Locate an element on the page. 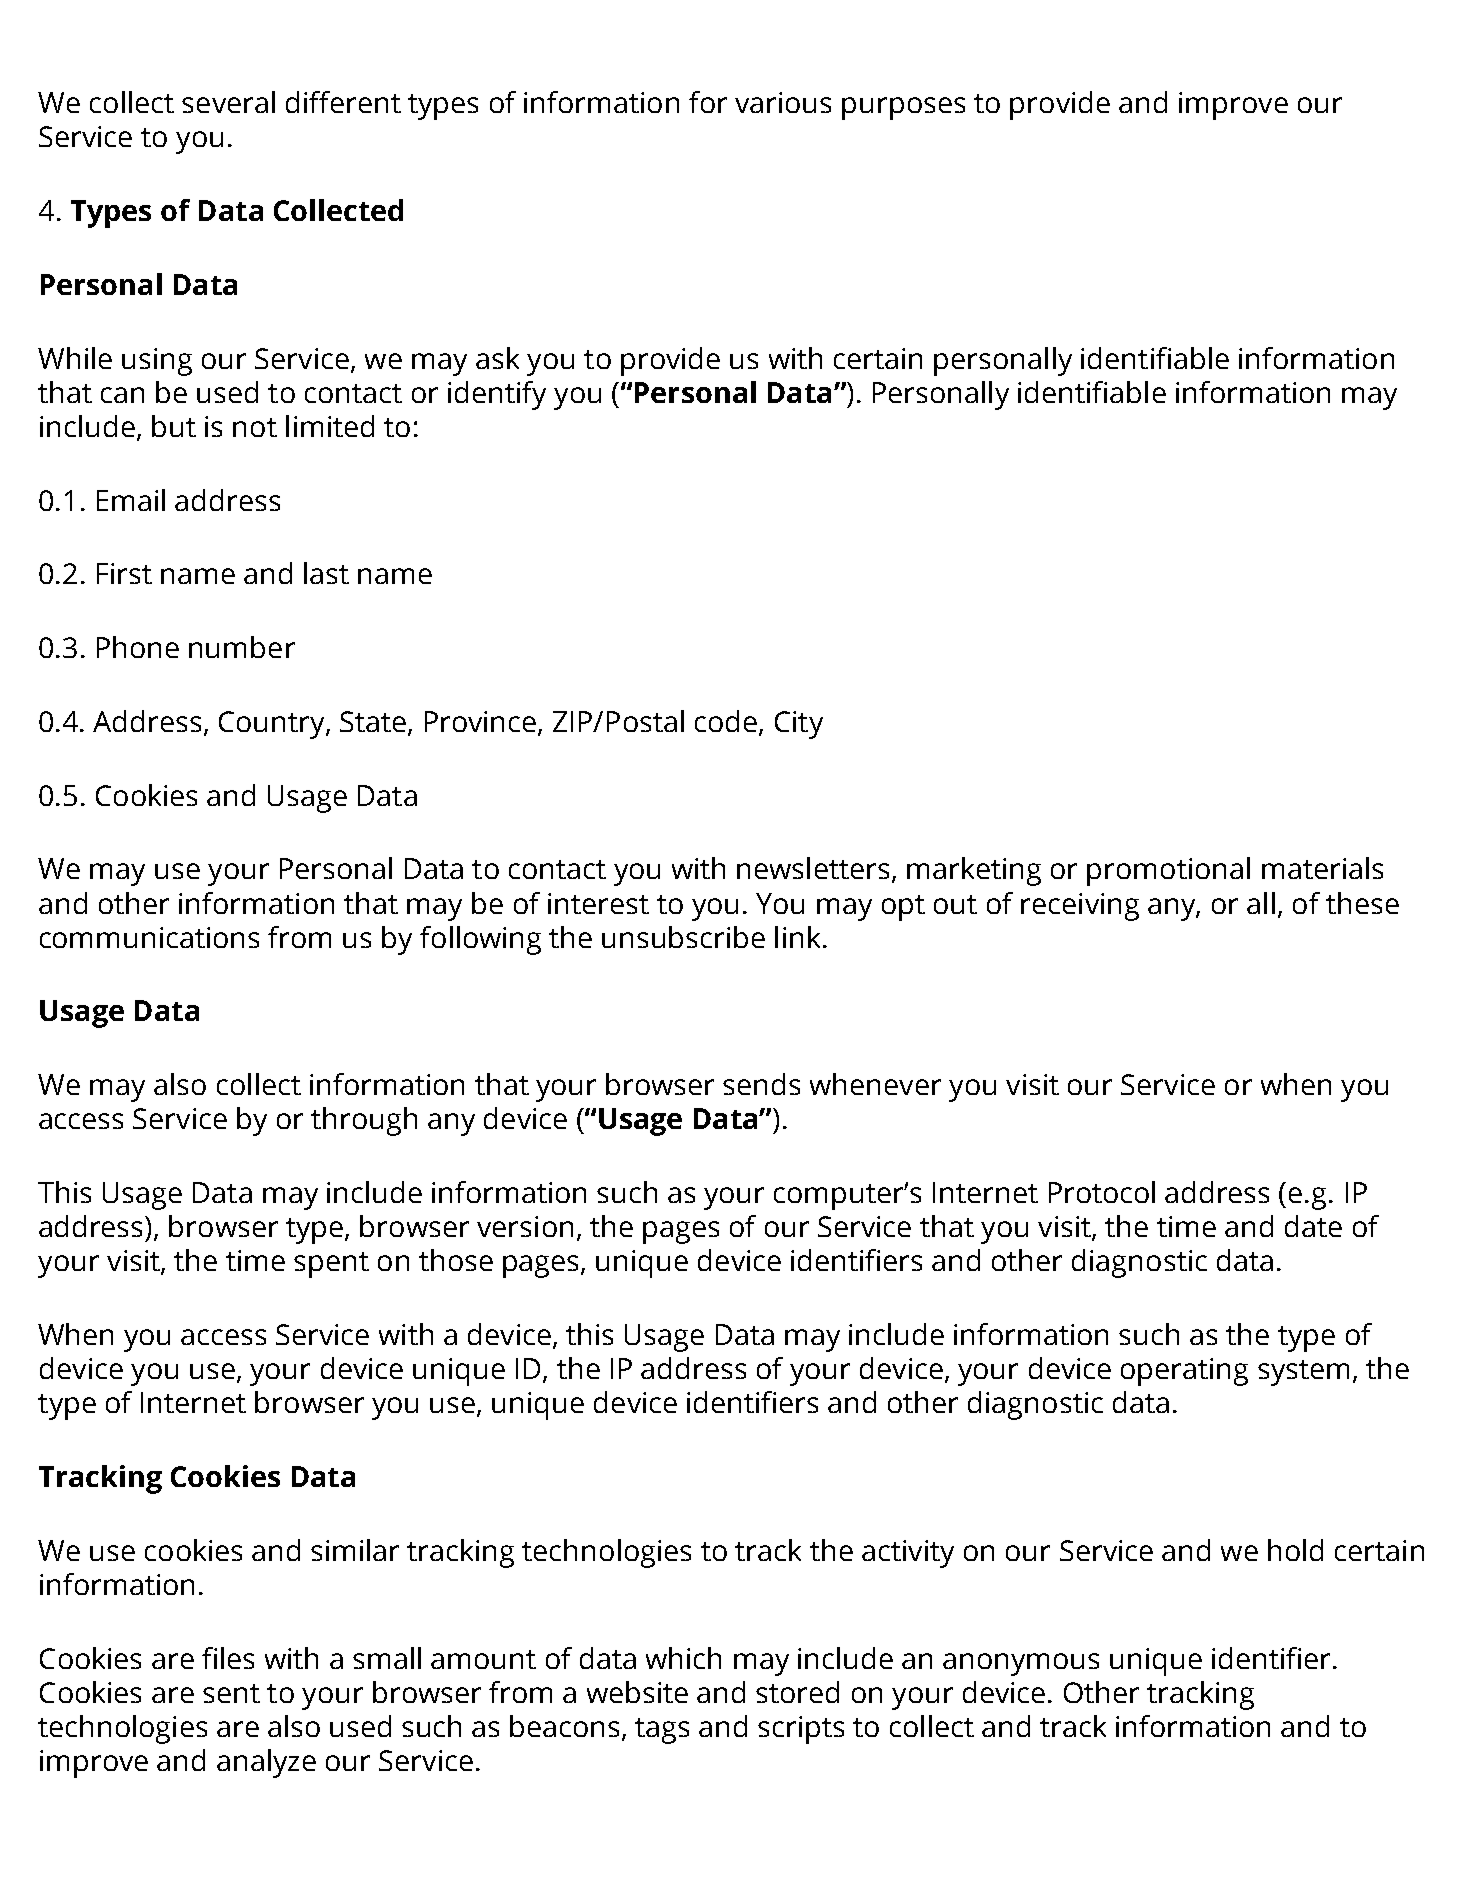 The image size is (1467, 1899). various is located at coordinates (783, 102).
